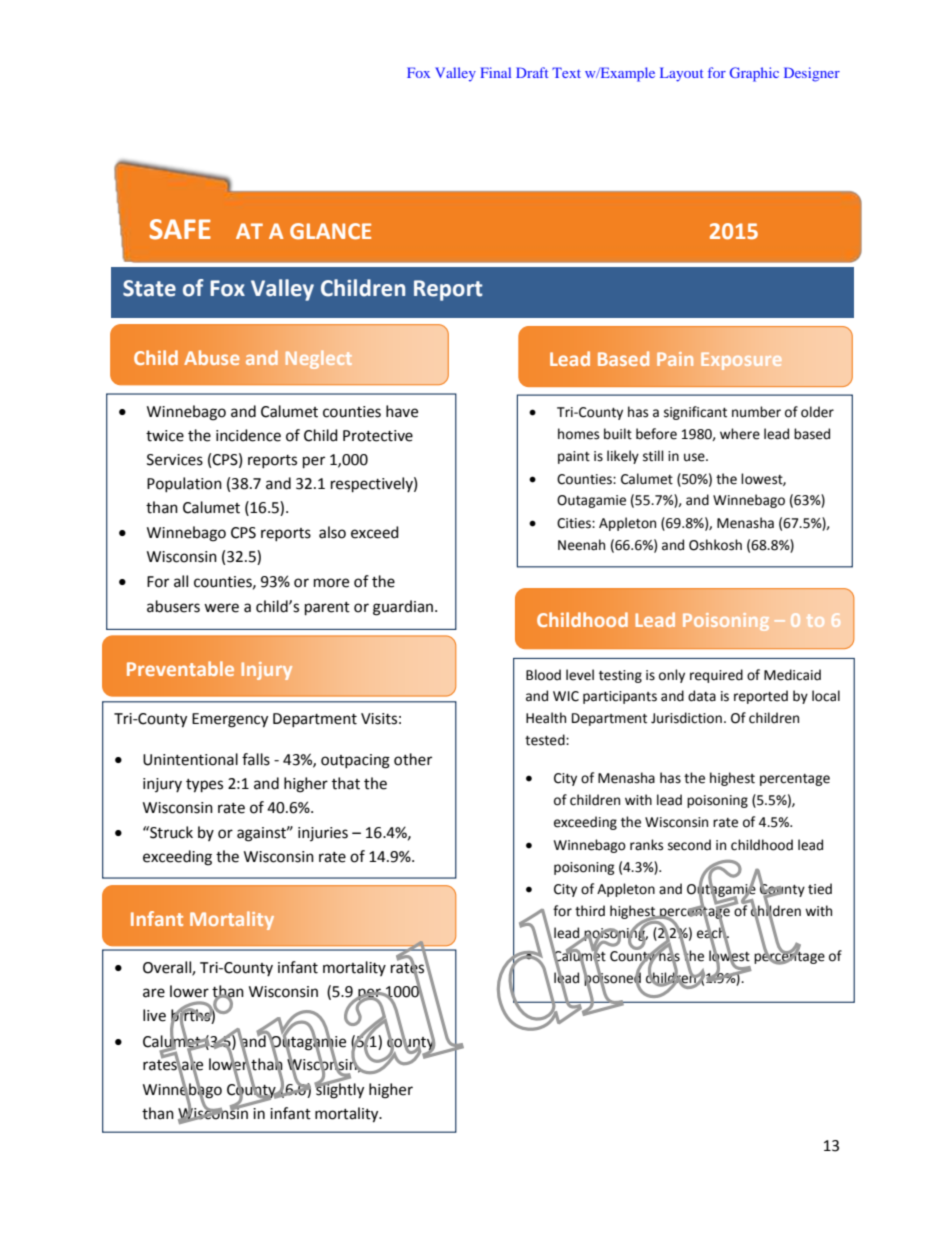  I want to click on tied, so click(820, 889).
